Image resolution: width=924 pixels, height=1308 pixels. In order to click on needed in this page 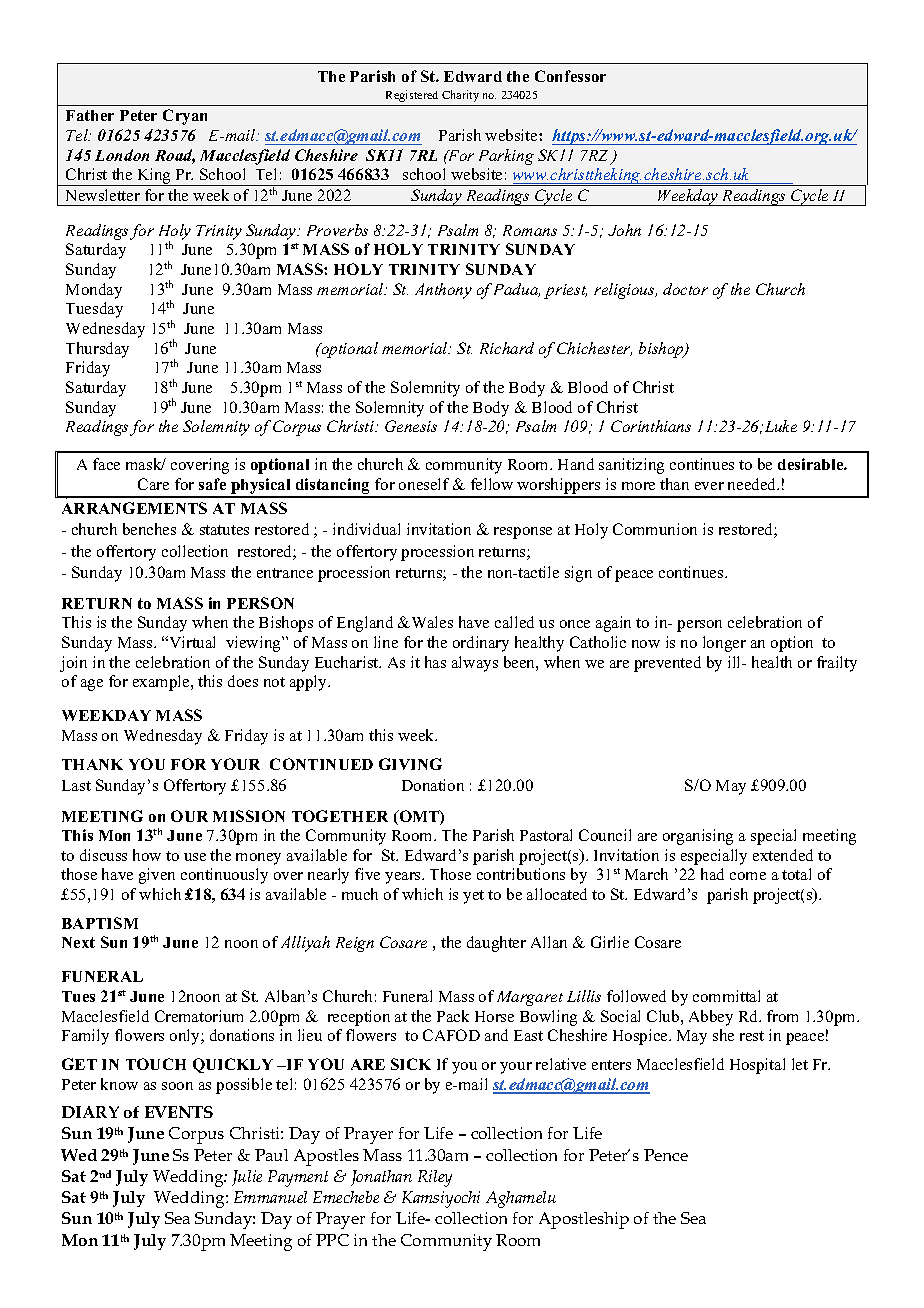, I will do `click(753, 484)`.
